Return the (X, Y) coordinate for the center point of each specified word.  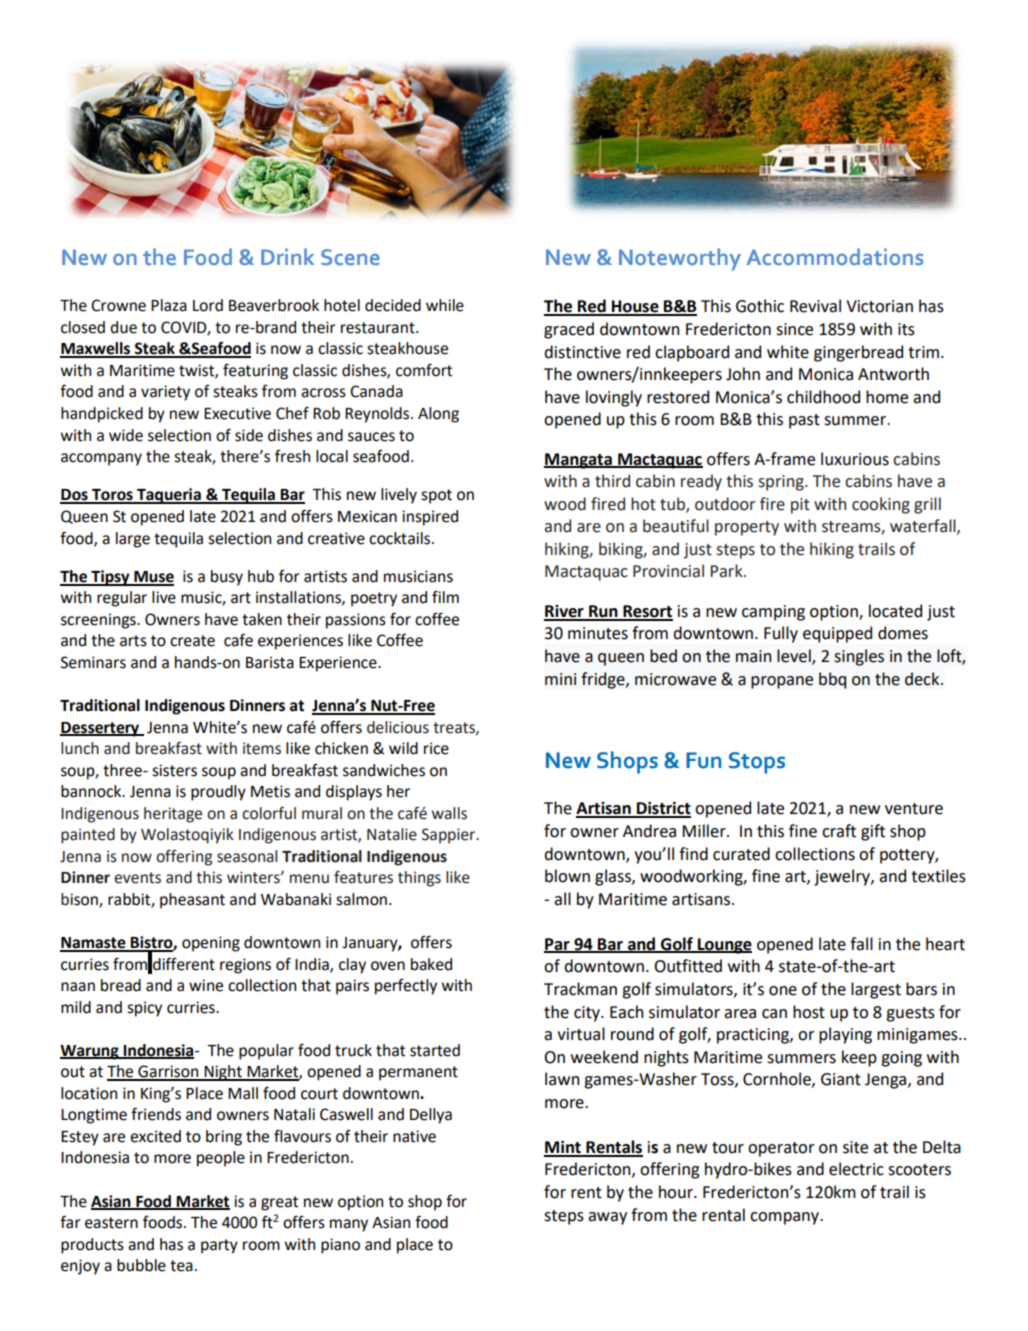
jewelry (843, 877)
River (565, 612)
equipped (837, 634)
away (607, 1218)
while (445, 305)
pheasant (192, 901)
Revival (815, 306)
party (219, 1246)
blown (567, 876)
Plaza (169, 305)
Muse (153, 578)
